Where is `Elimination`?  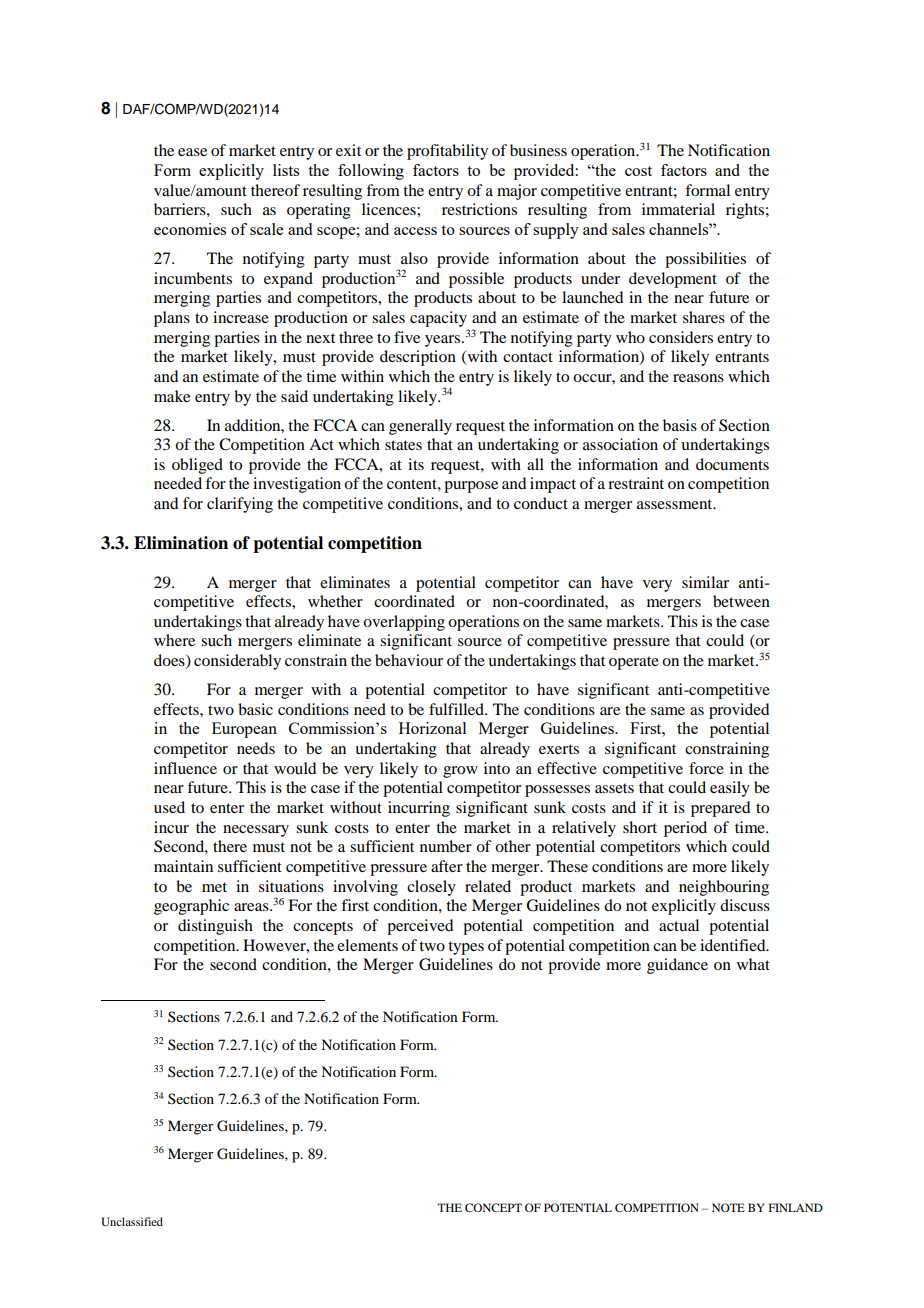 Elimination is located at coordinates (181, 543).
